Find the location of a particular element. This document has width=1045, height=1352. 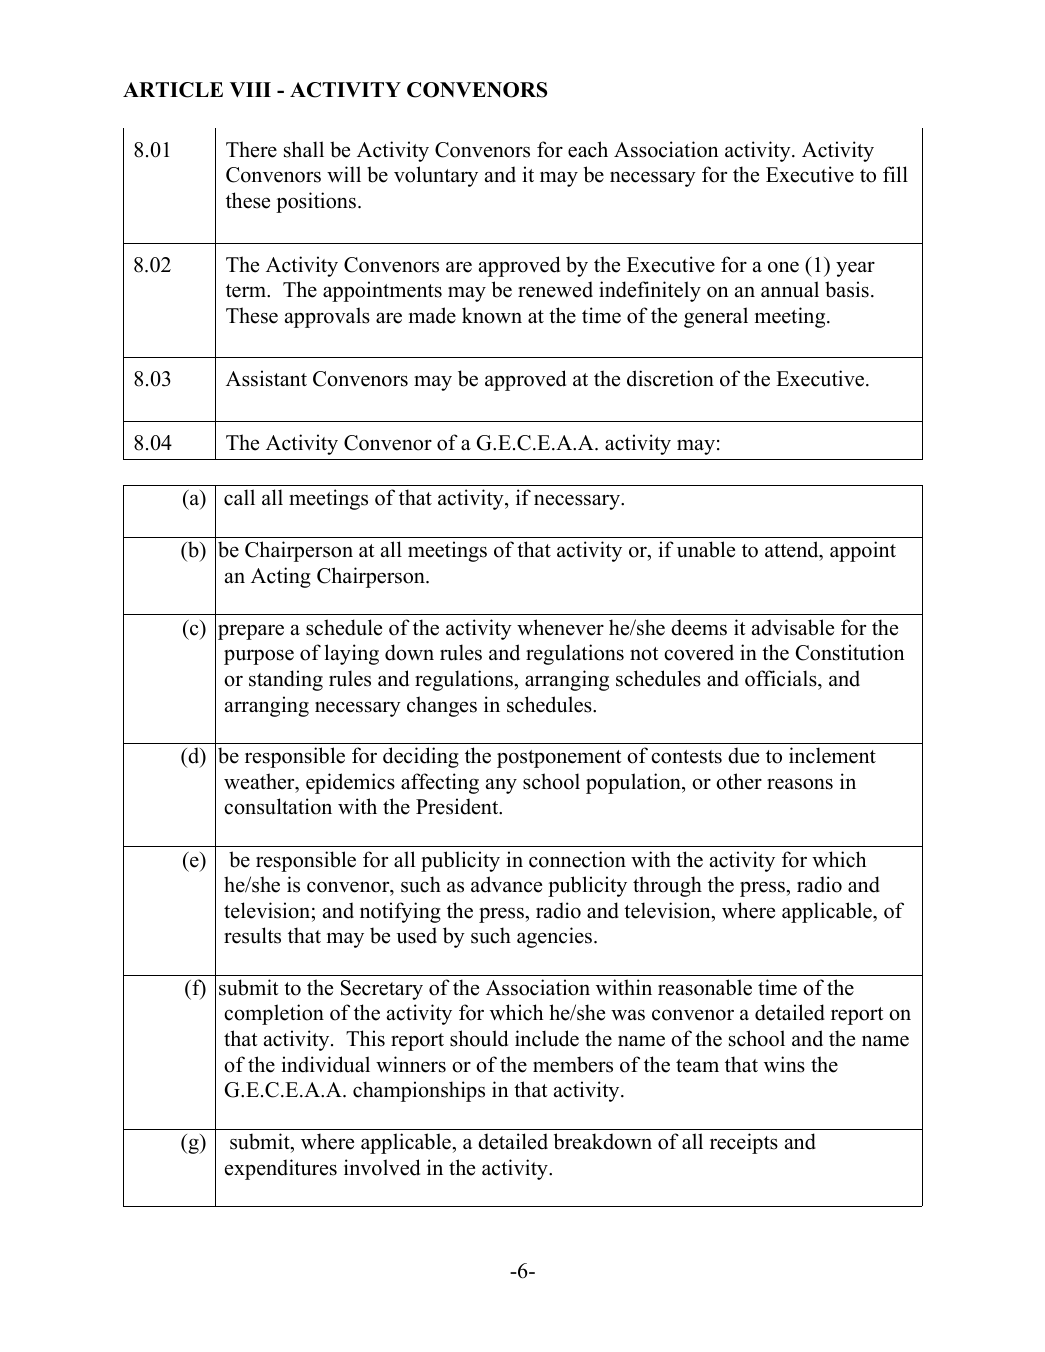

There is located at coordinates (251, 149).
